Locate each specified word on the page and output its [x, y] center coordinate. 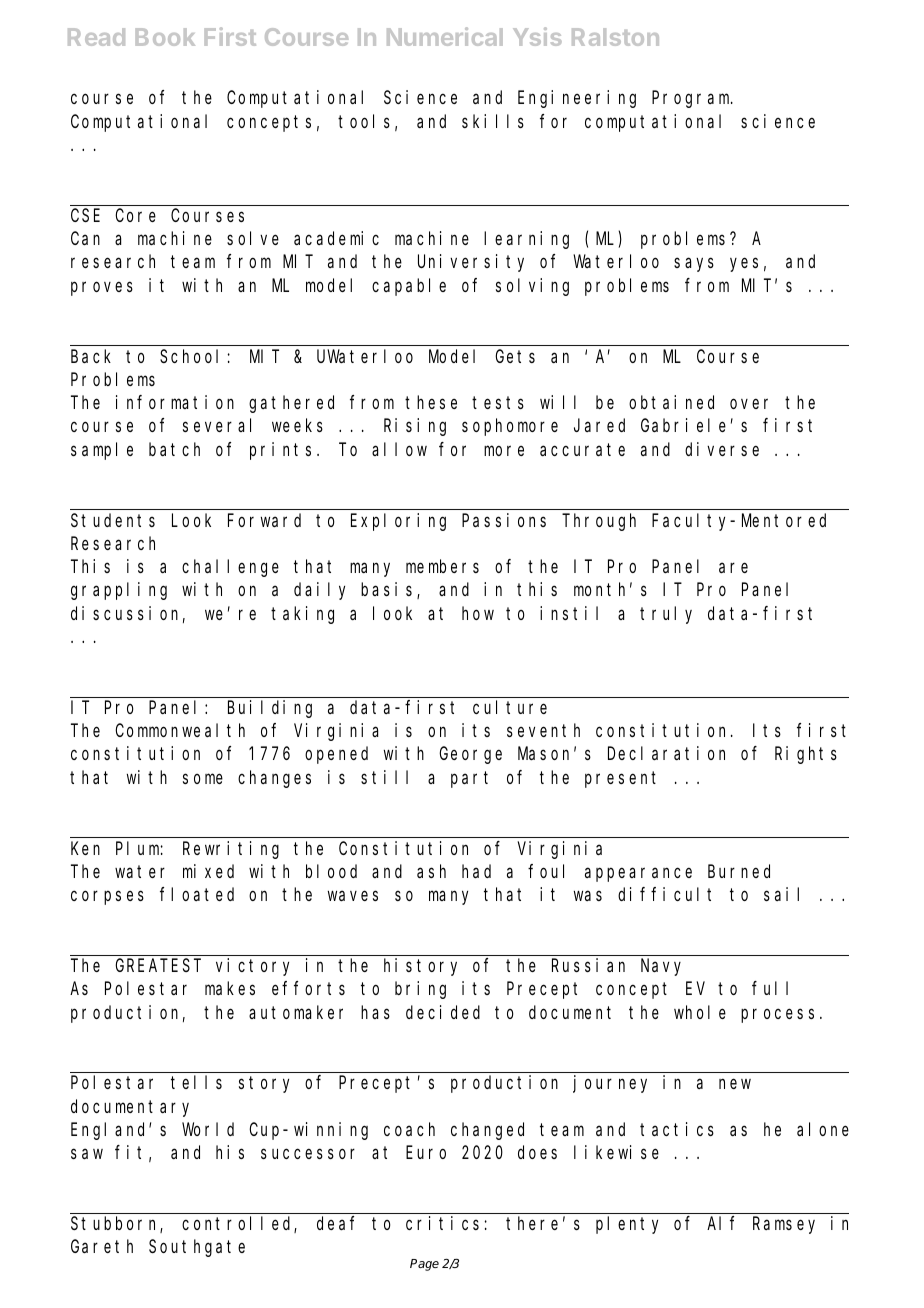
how [478, 613]
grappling [119, 591]
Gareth [102, 1246]
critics [442, 1223]
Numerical [445, 36]
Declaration [666, 753]
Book [165, 37]
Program [692, 100]
